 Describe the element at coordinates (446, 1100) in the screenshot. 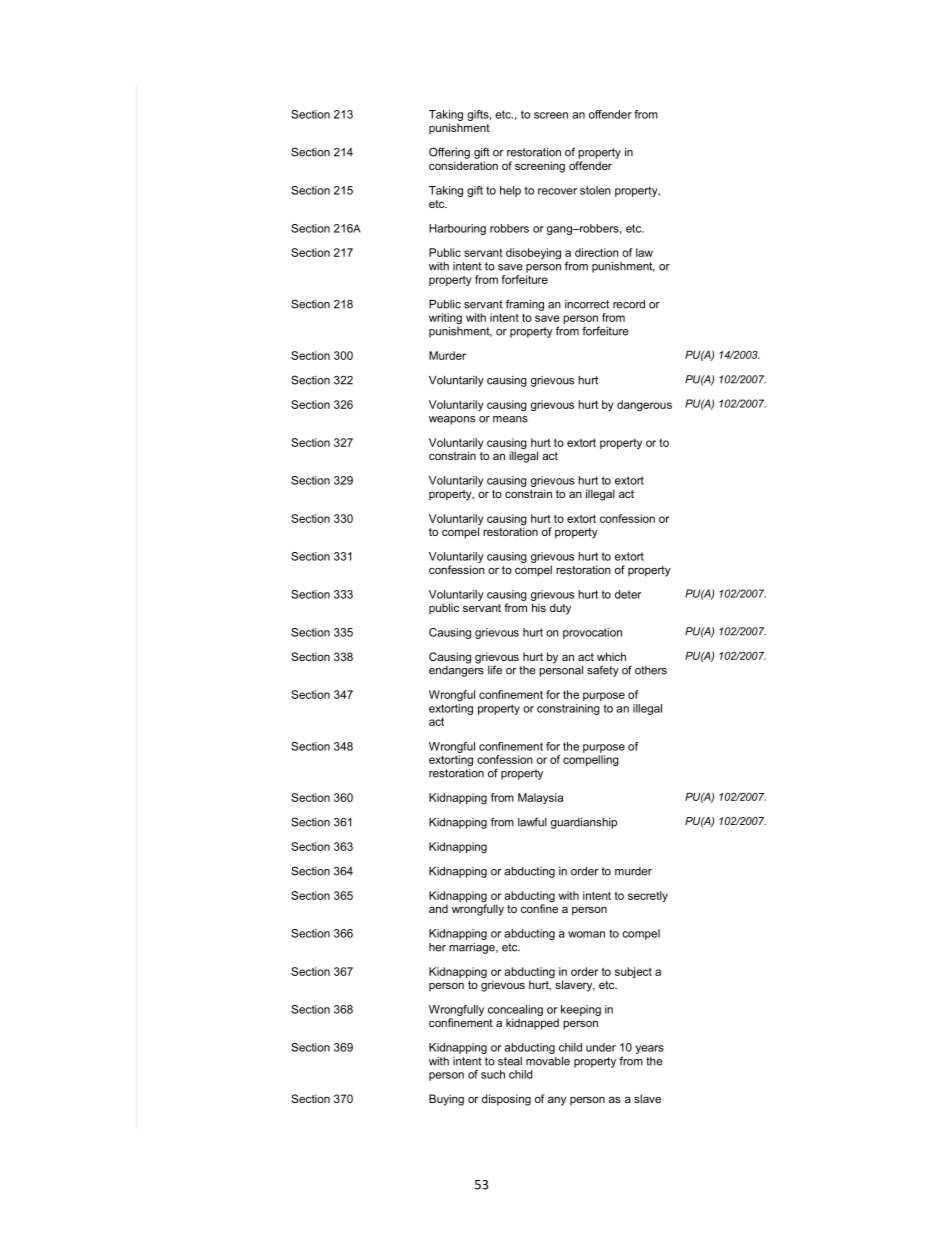

I see `Buying` at that location.
